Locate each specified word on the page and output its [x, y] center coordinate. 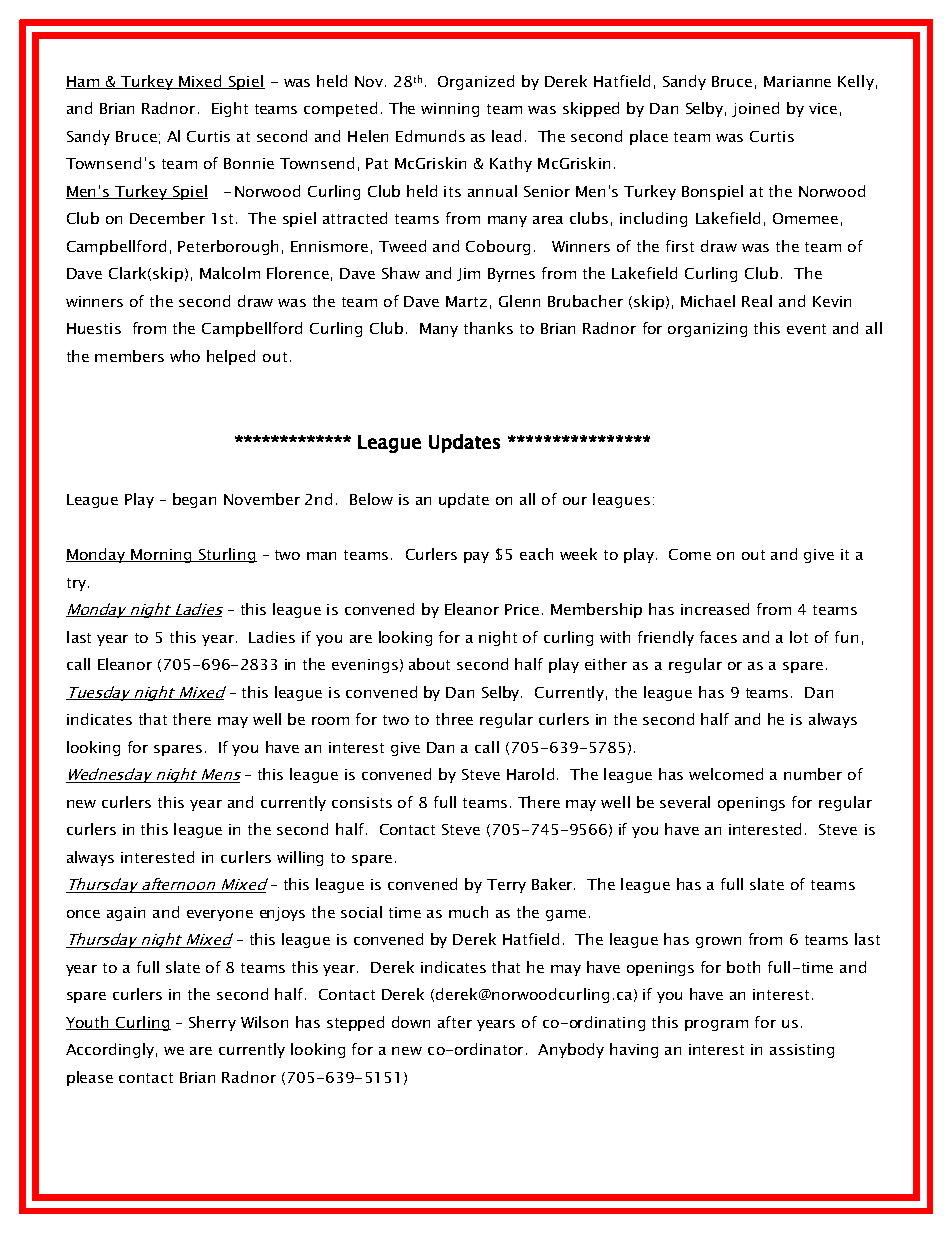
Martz [466, 301]
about [429, 664]
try [78, 584]
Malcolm [230, 273]
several [685, 802]
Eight [230, 109]
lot [799, 637]
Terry [506, 886]
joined [755, 109]
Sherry [212, 1023]
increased [715, 609]
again [126, 914]
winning [450, 110]
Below [371, 499]
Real [757, 301]
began [194, 500]
